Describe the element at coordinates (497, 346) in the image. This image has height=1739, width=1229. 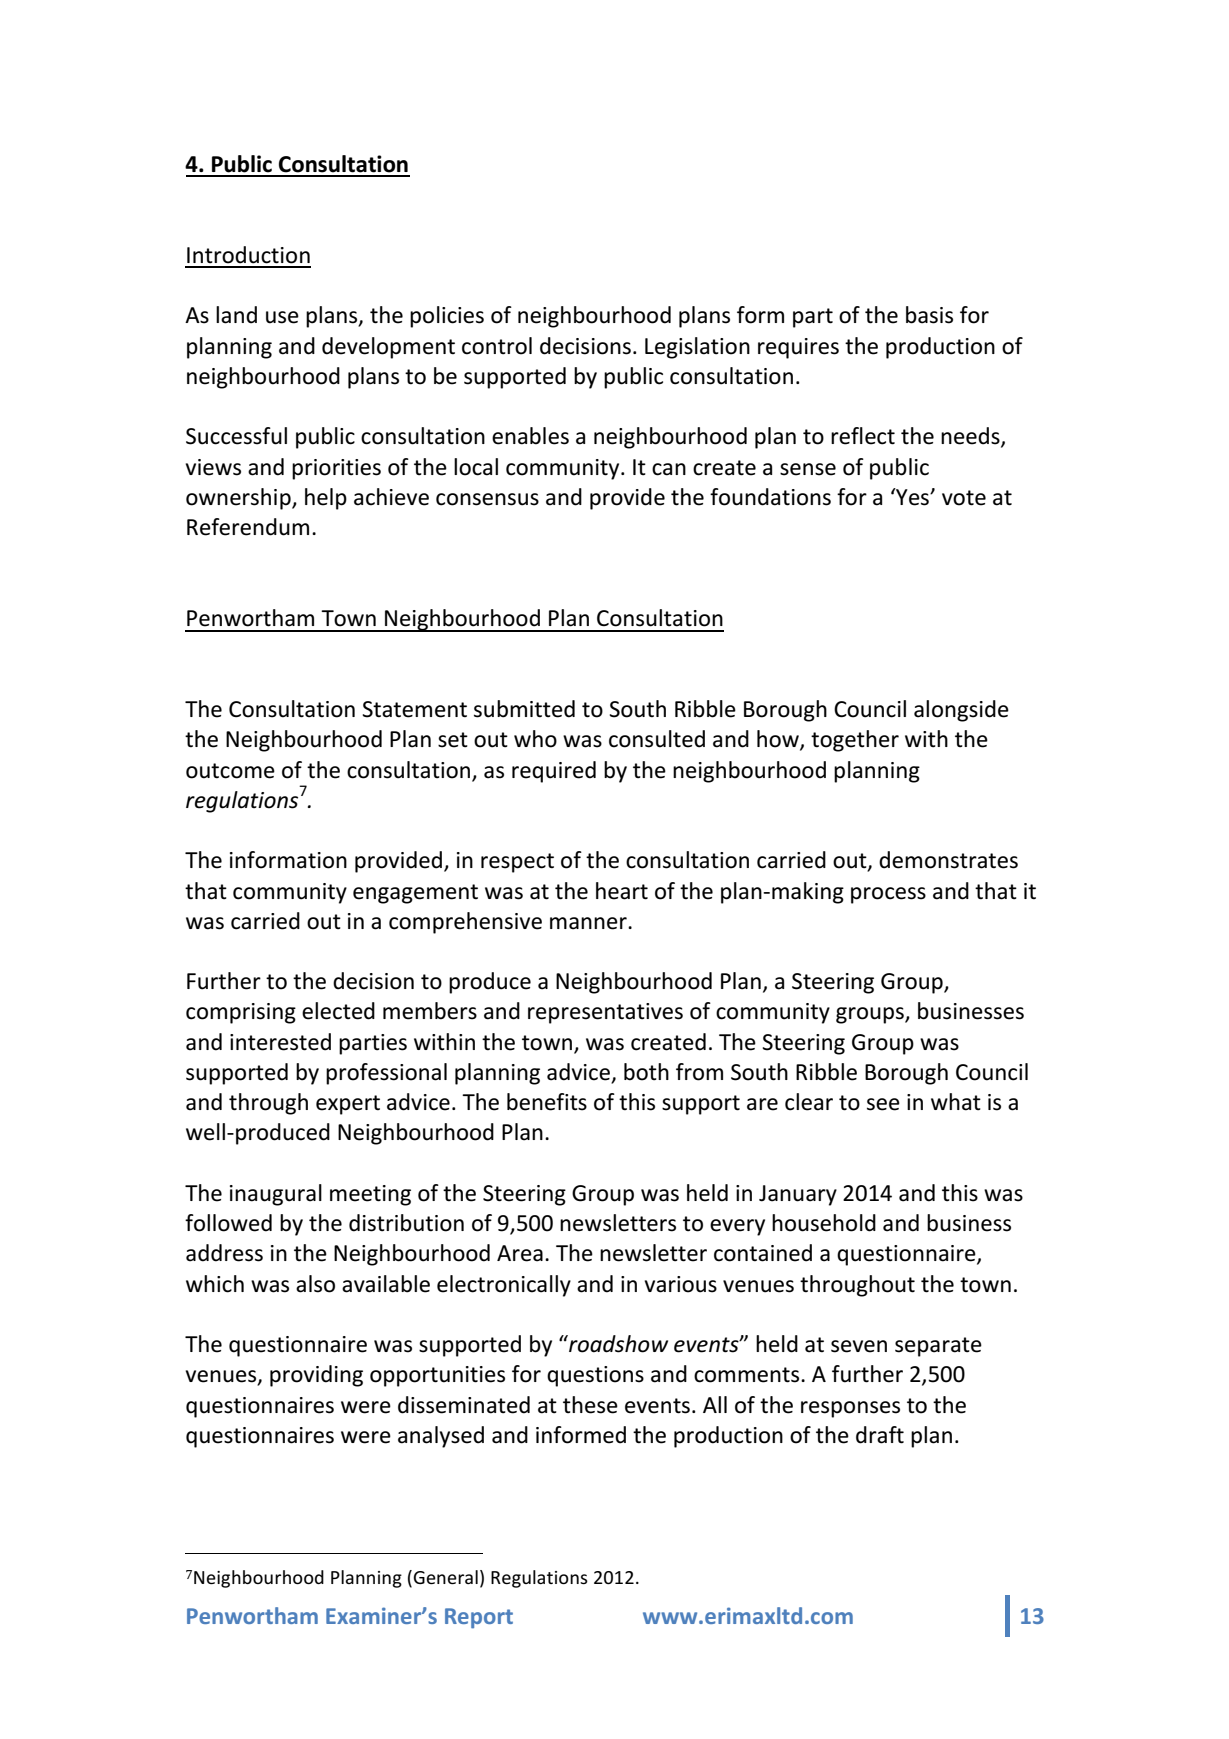
I see `control` at that location.
